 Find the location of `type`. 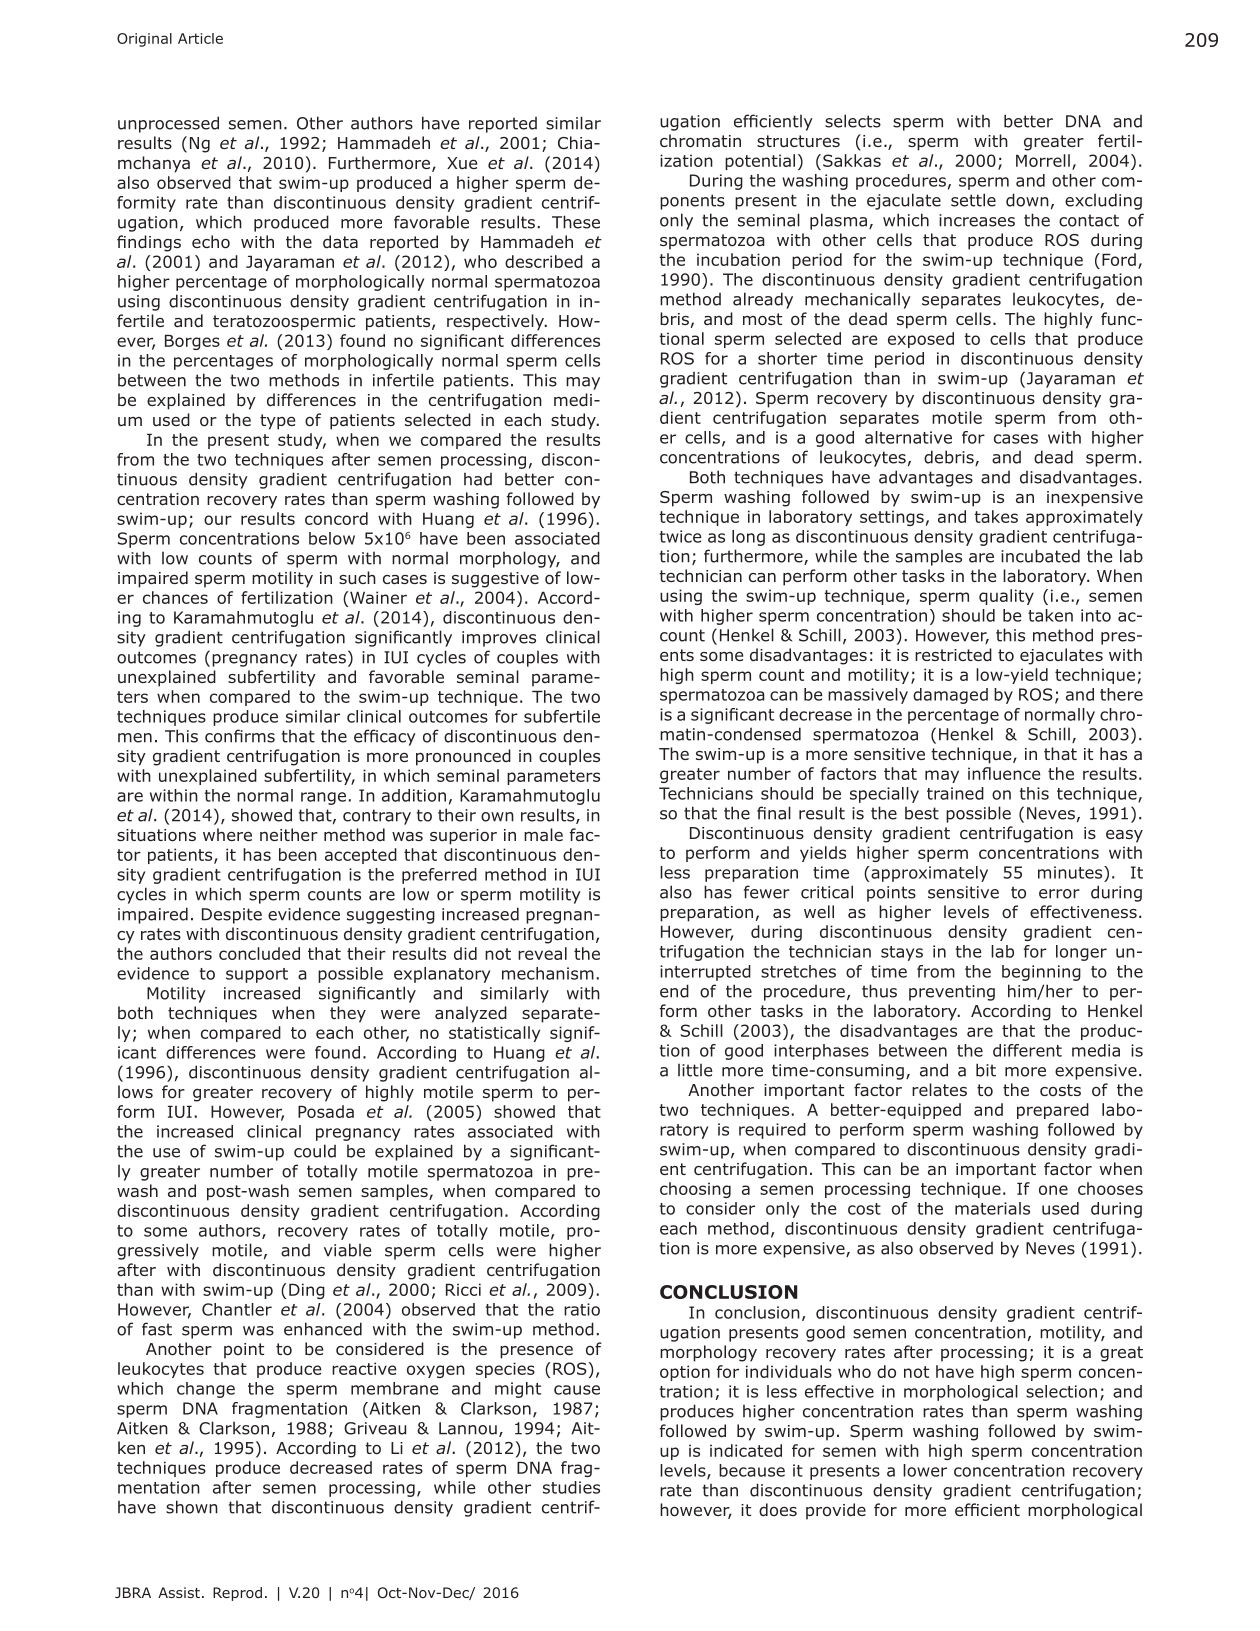

type is located at coordinates (277, 422).
